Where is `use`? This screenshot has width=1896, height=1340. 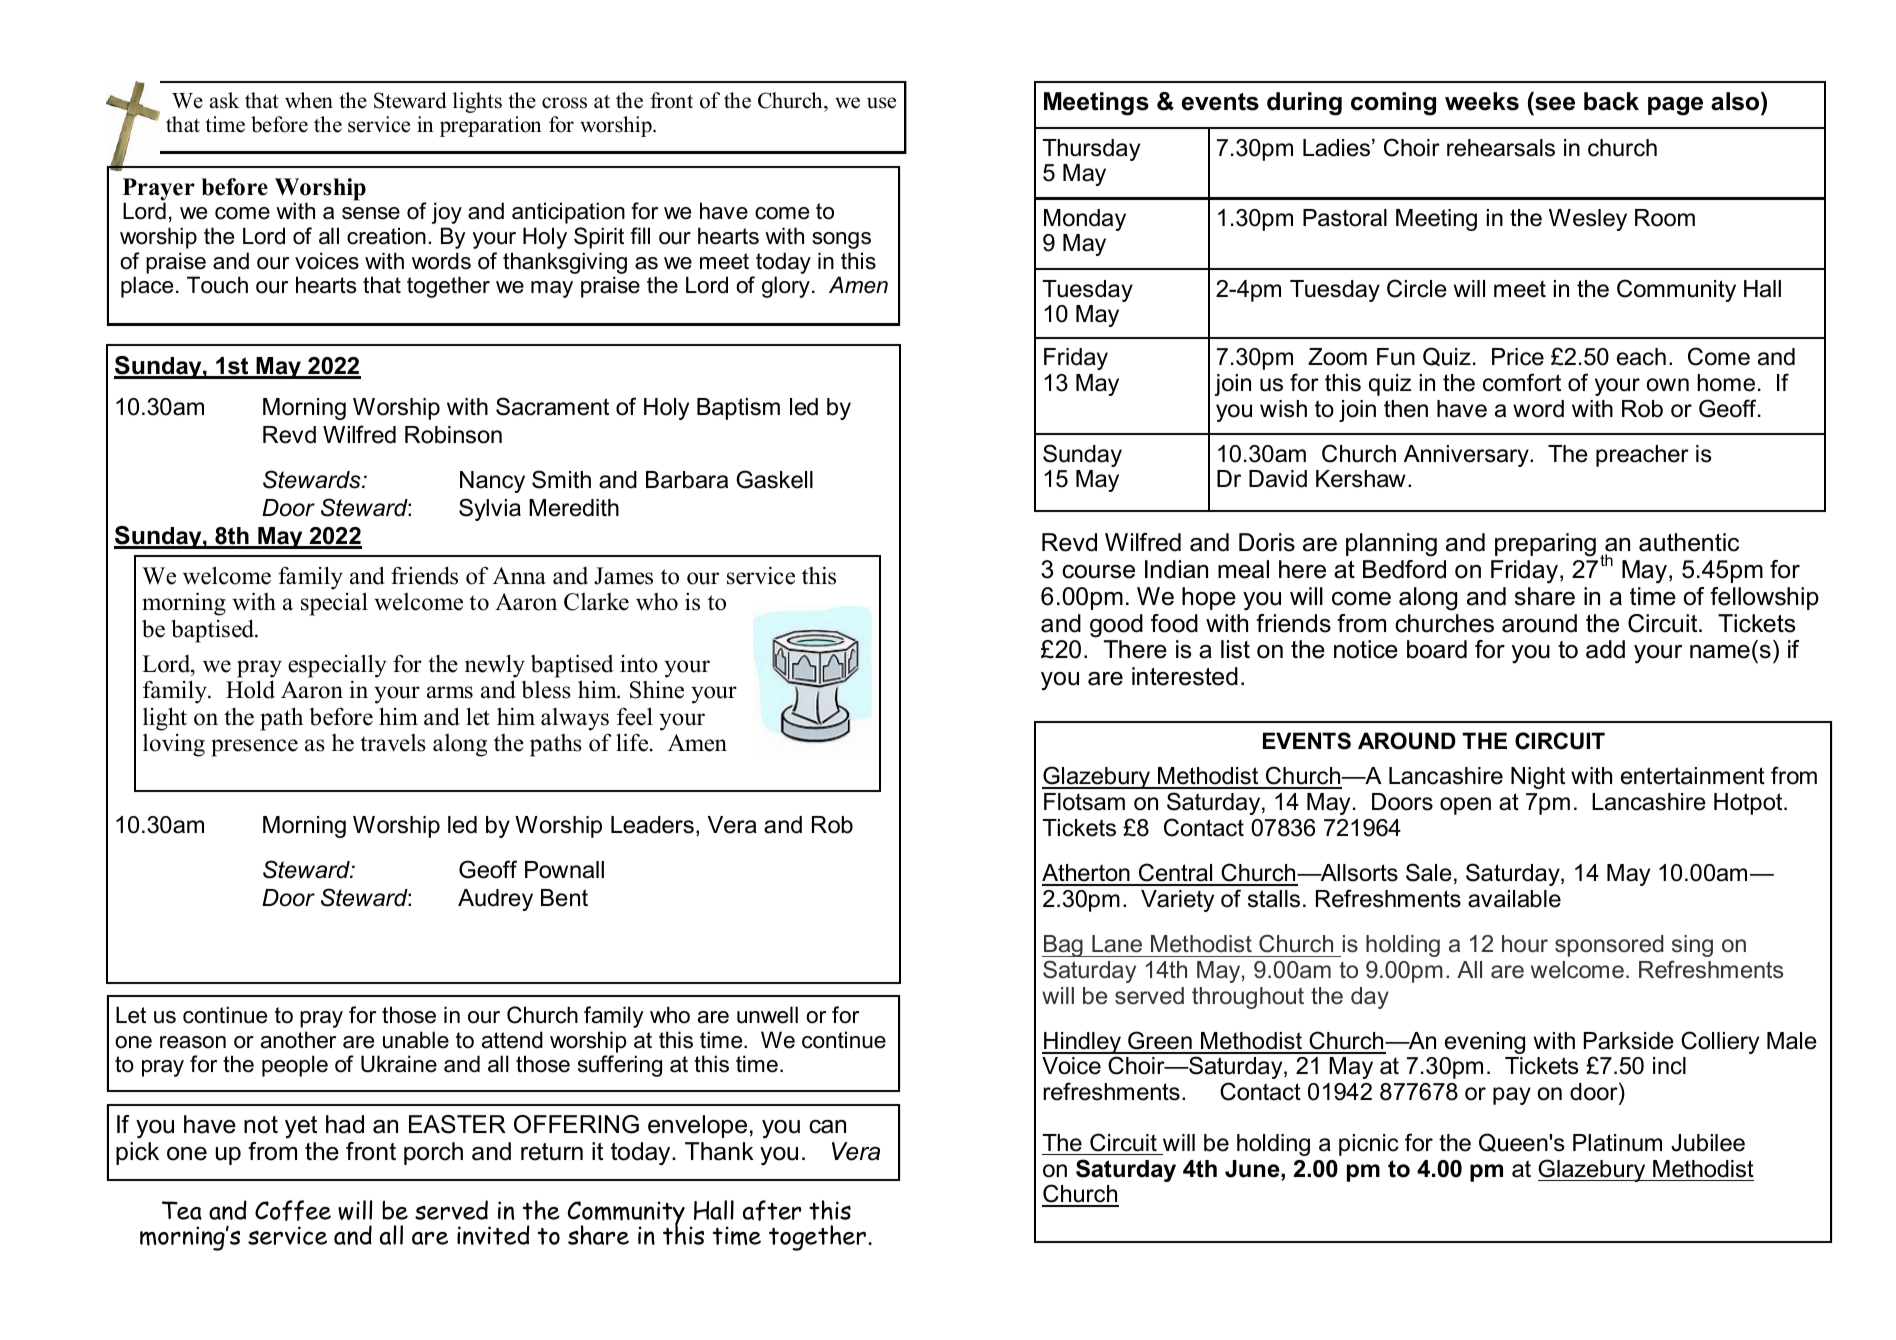
use is located at coordinates (881, 103).
